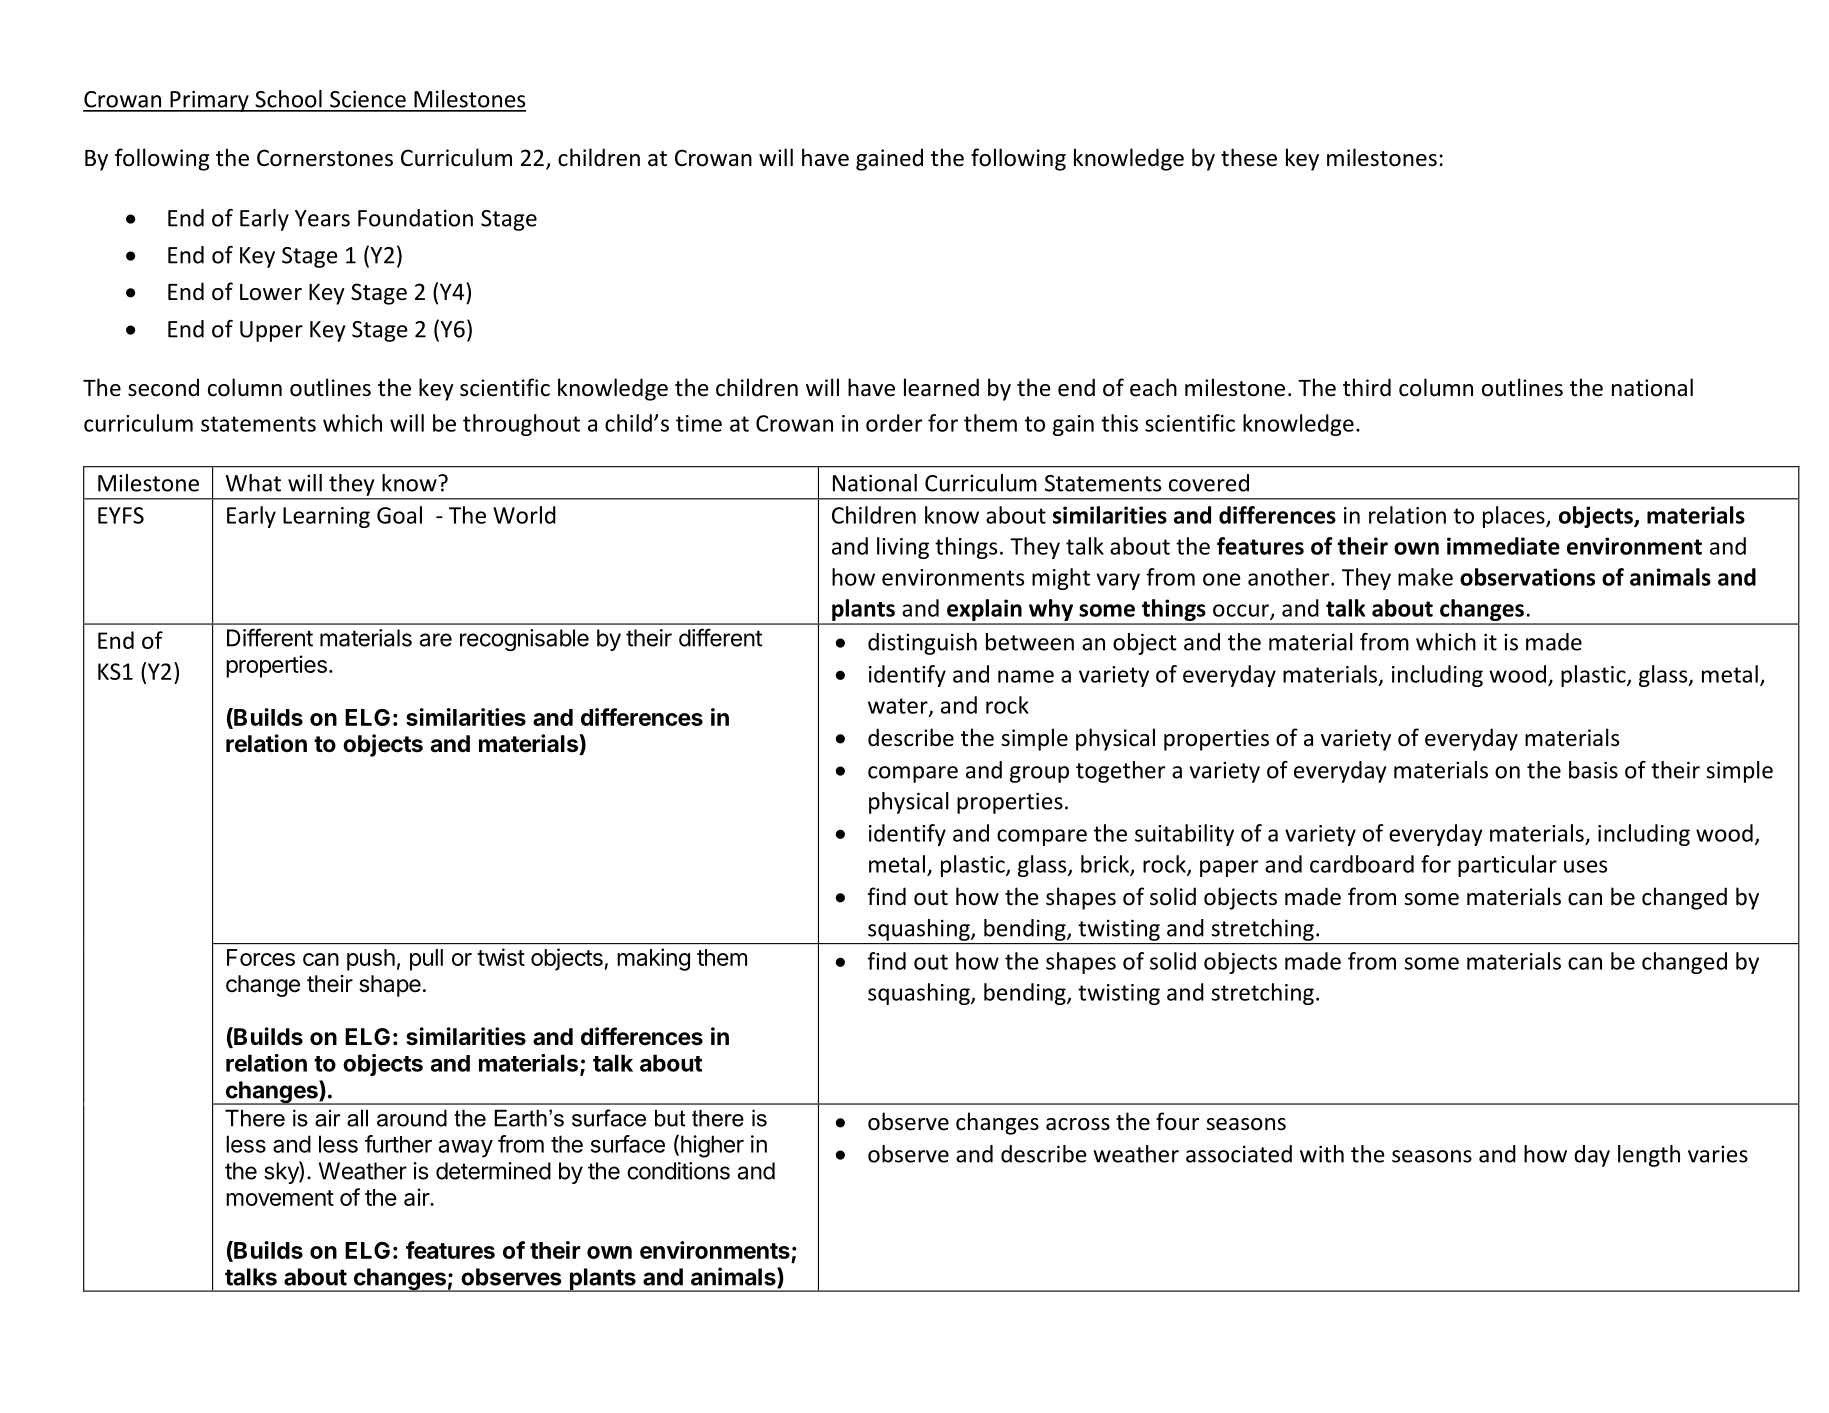 The width and height of the image is (1829, 1413). I want to click on Learning, so click(326, 517).
